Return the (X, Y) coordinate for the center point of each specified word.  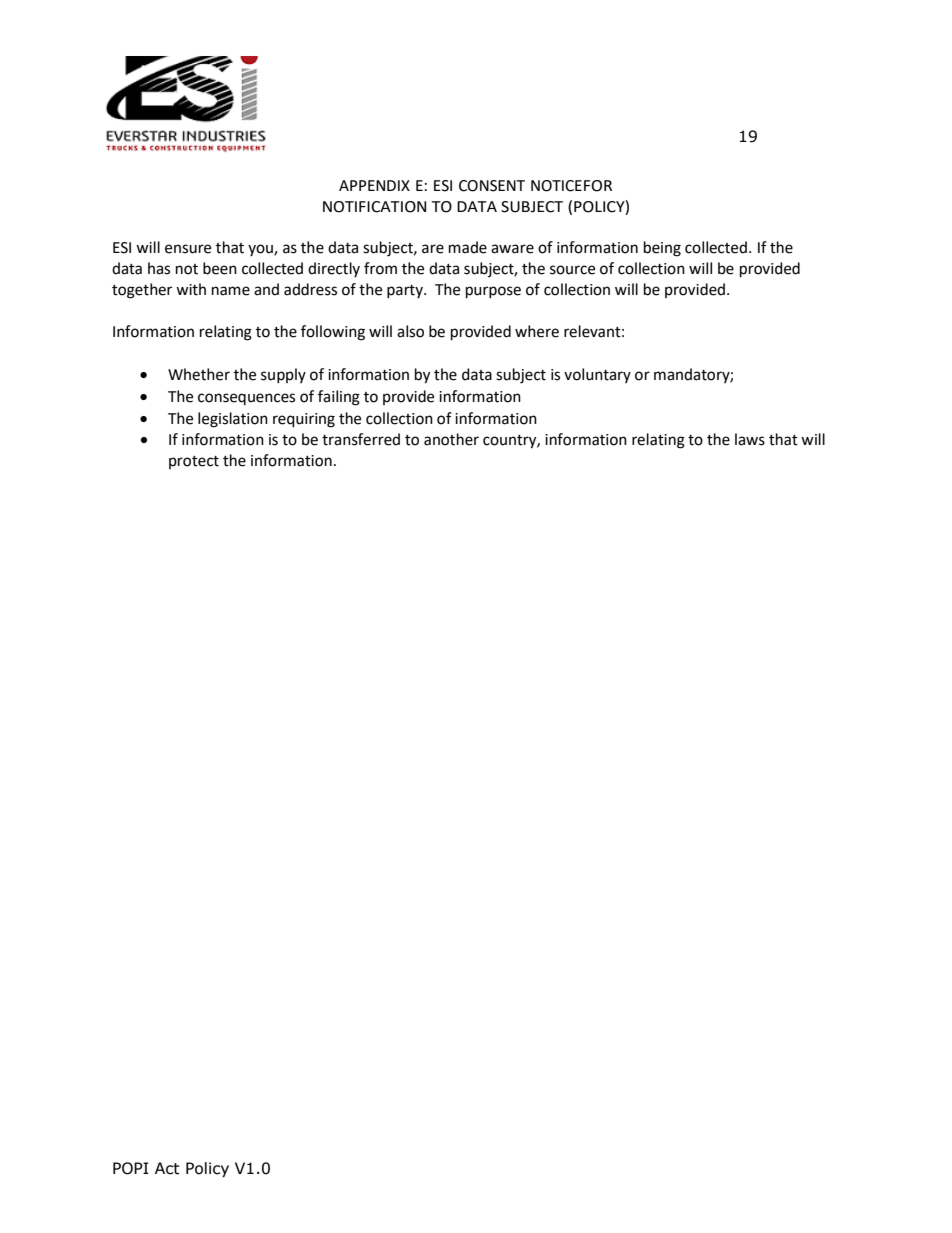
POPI (131, 1168)
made (468, 247)
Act (167, 1168)
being (662, 249)
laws (750, 439)
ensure (188, 249)
